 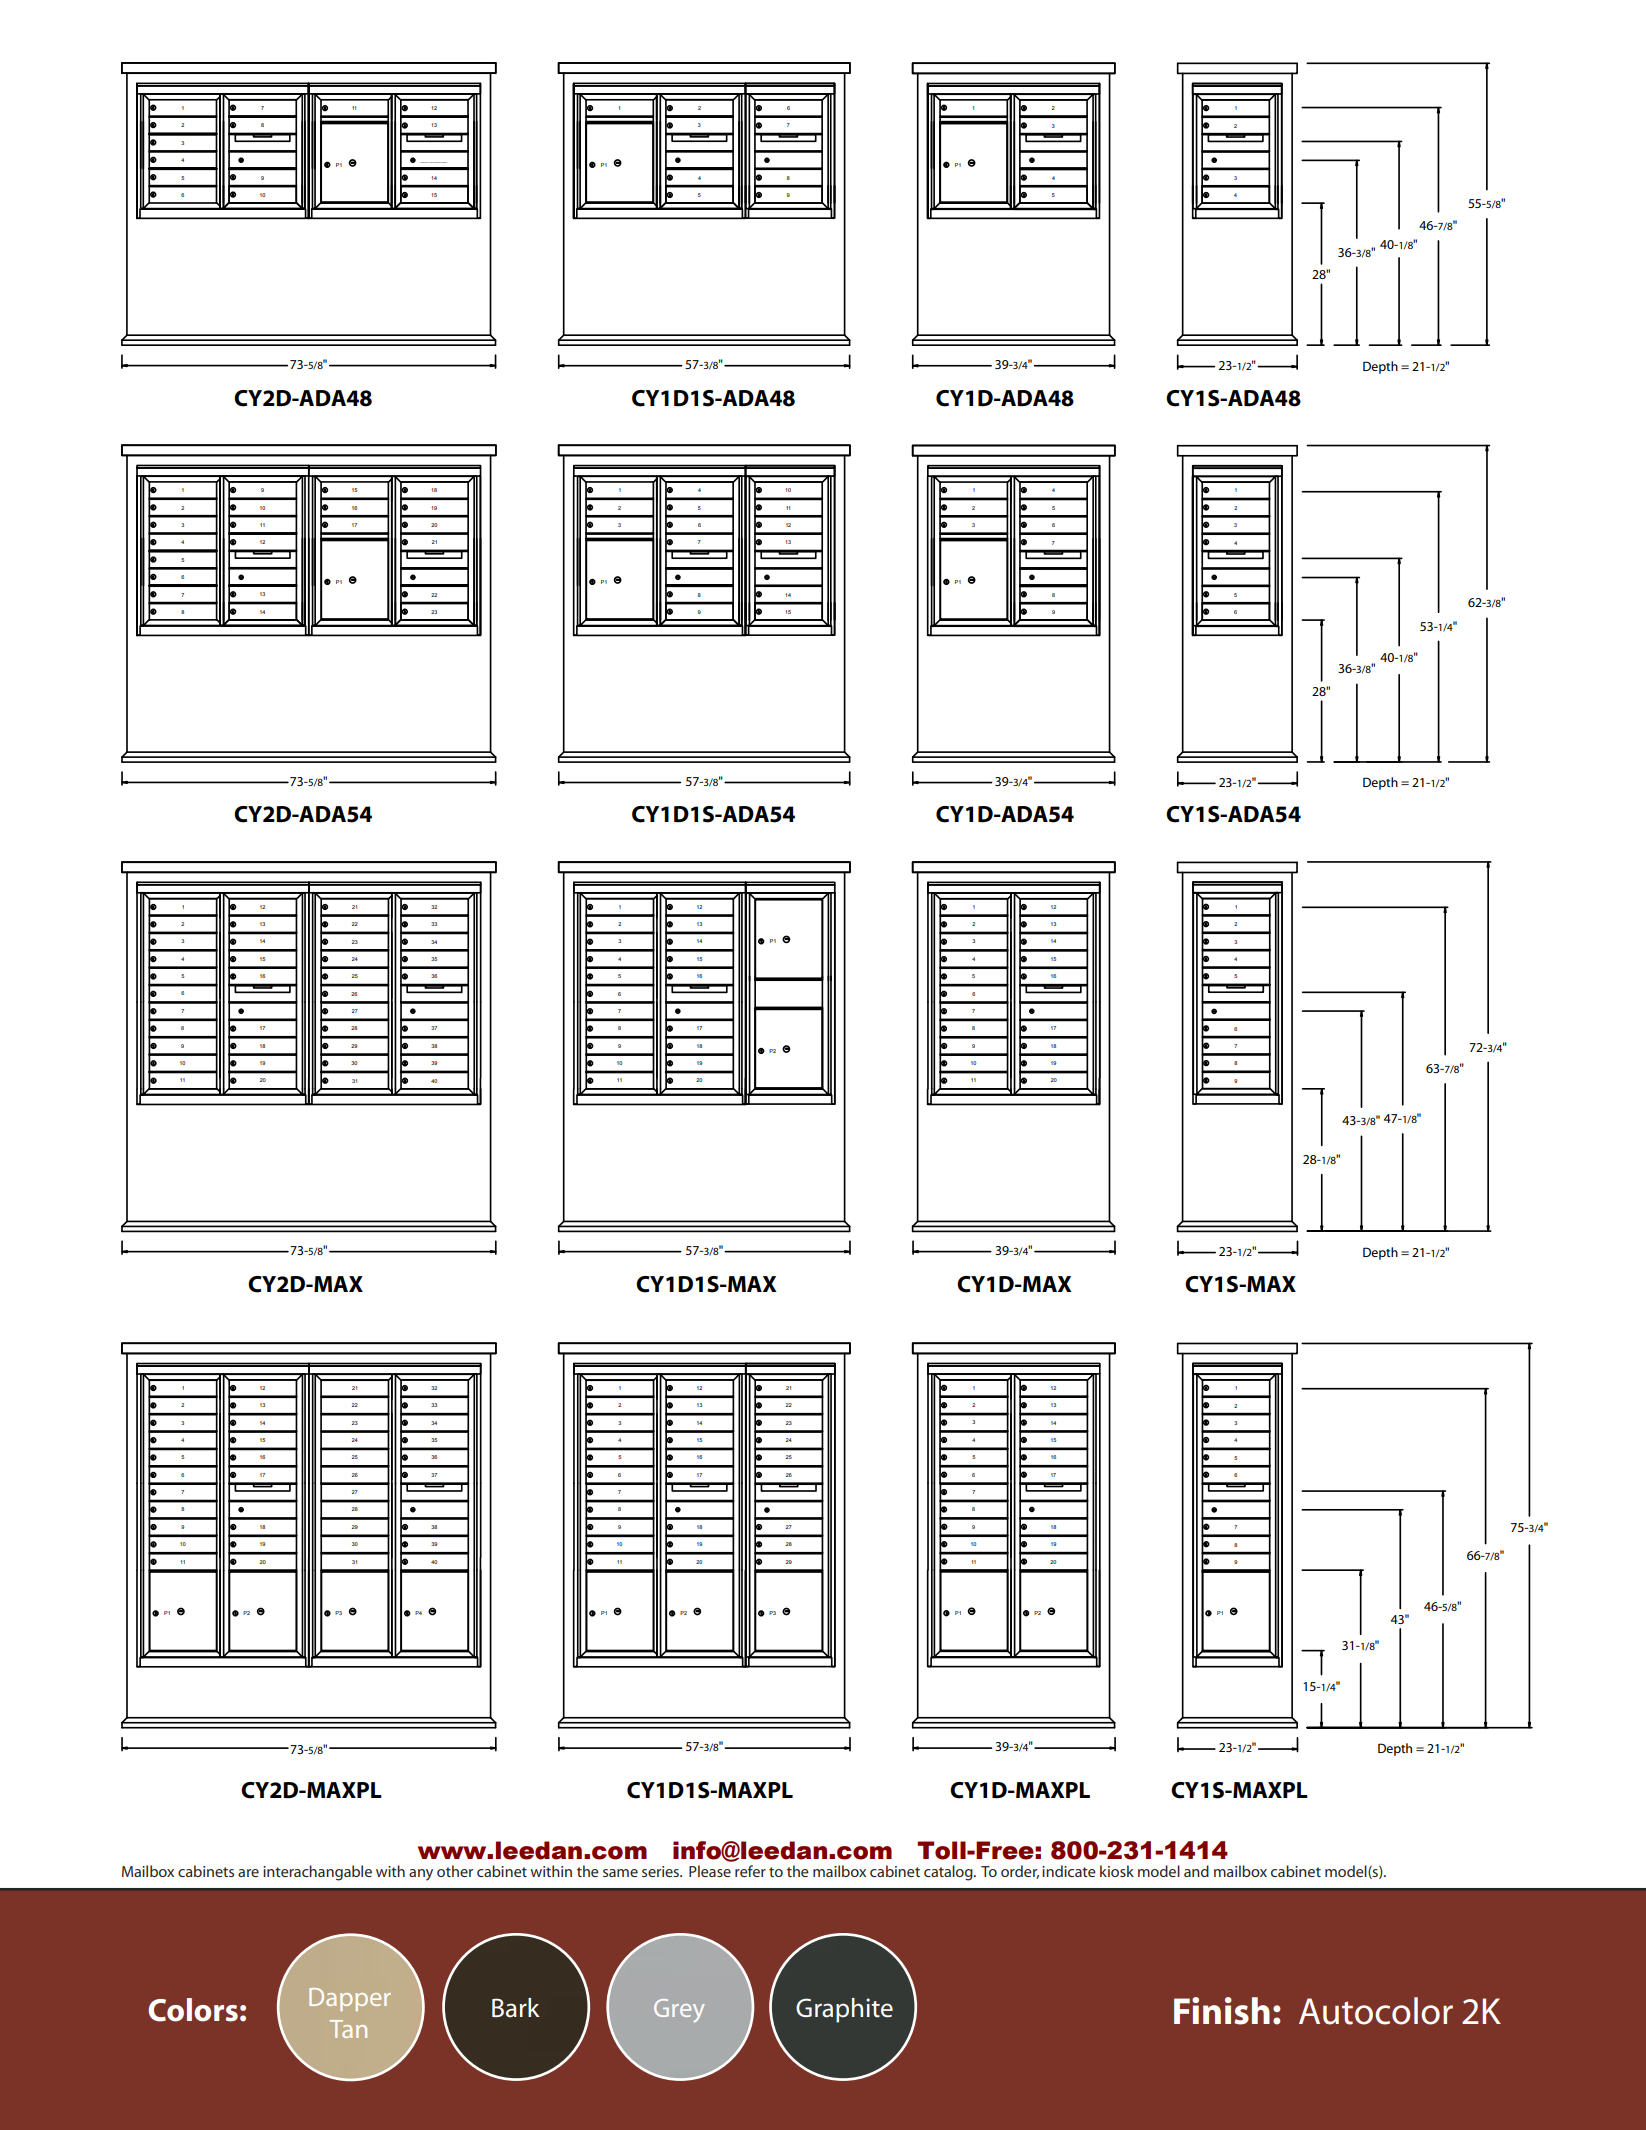 I want to click on indicate, so click(x=1069, y=1871).
